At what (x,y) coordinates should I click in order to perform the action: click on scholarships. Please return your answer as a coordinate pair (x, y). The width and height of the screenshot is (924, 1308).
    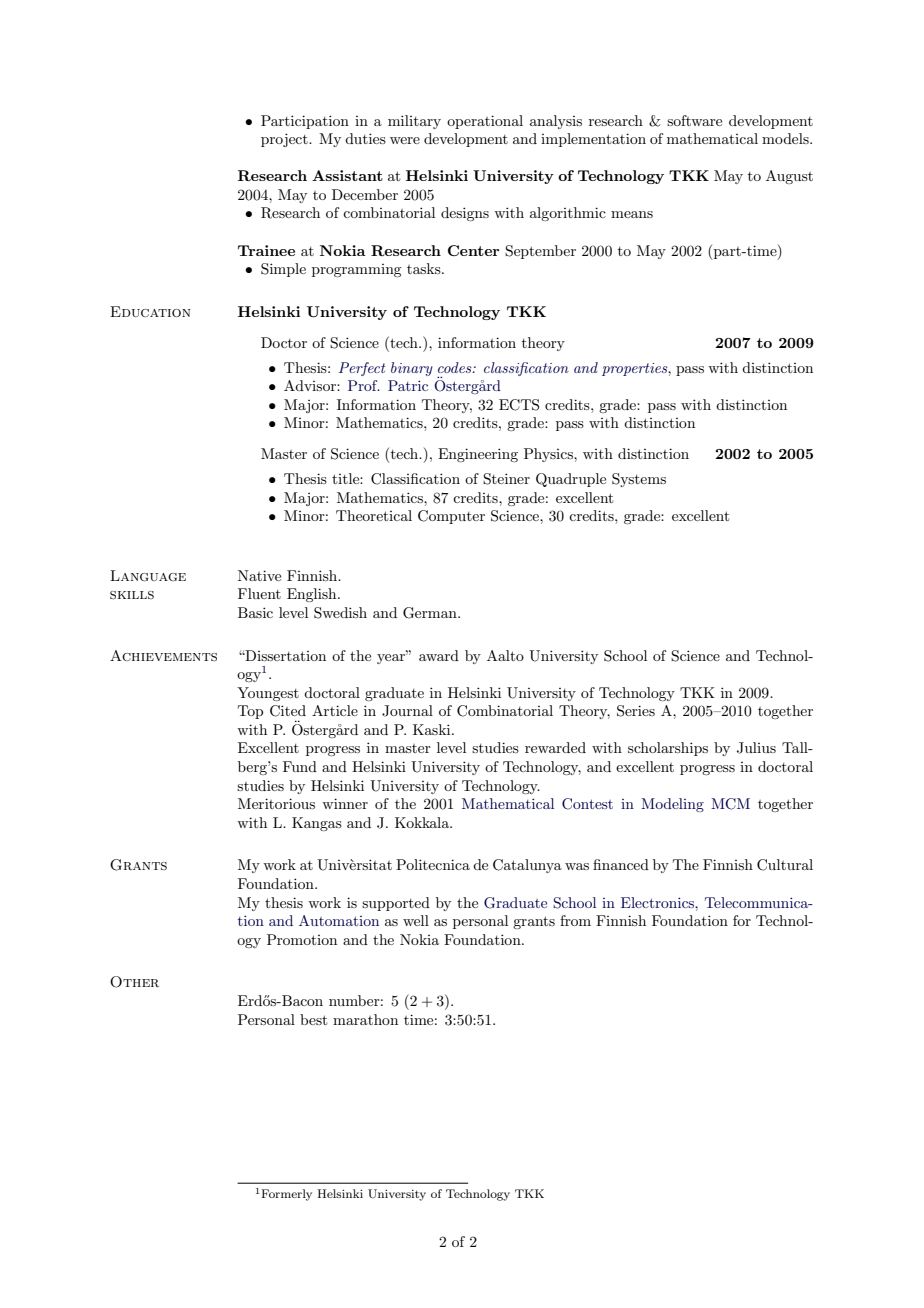
    Looking at the image, I should click on (668, 749).
